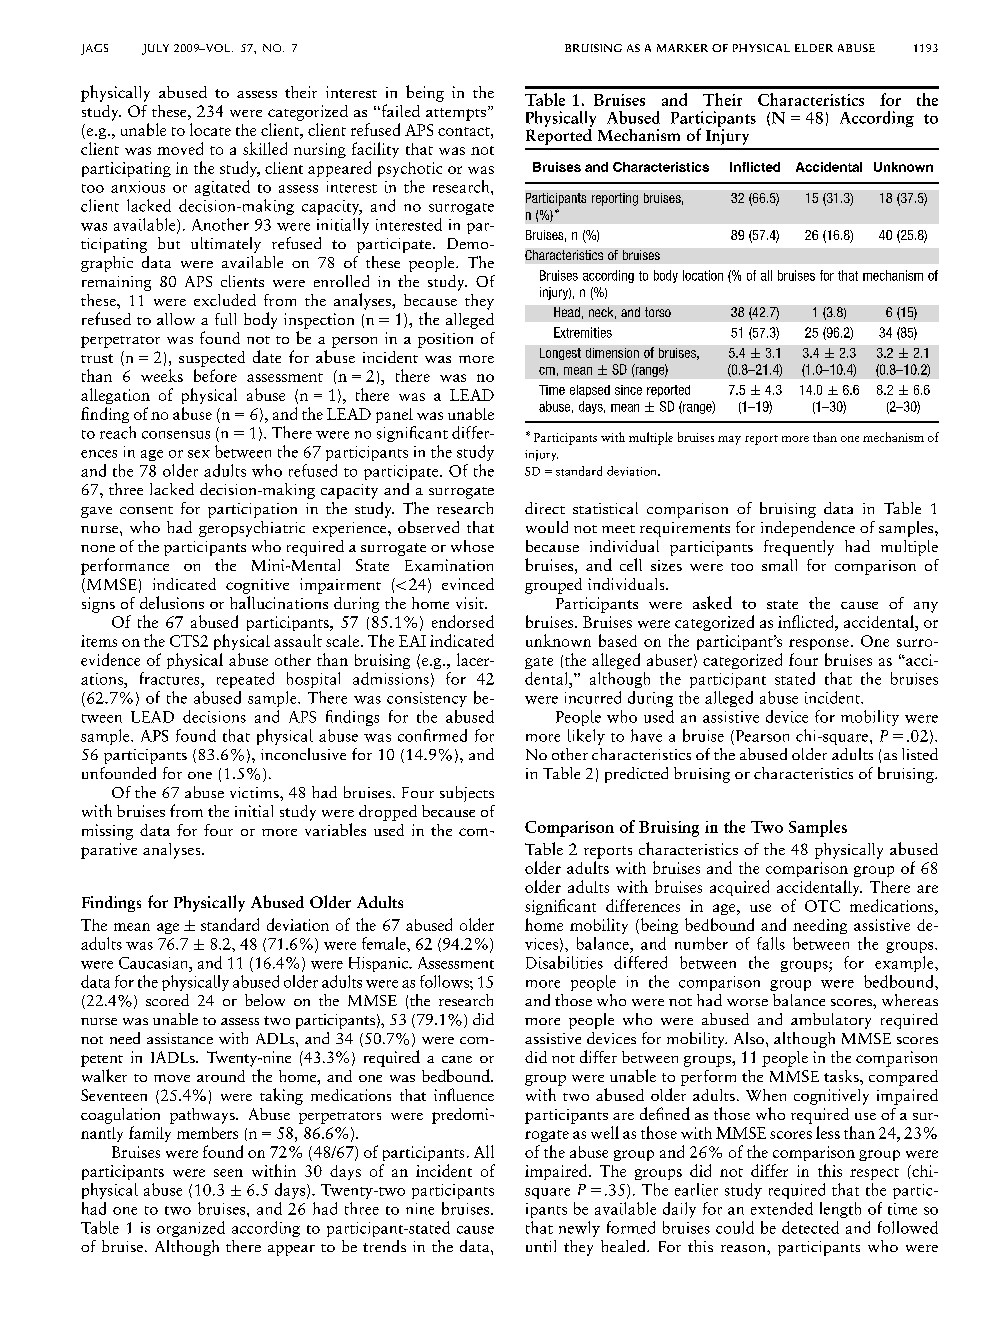 This document has width=1005, height=1321. Describe the element at coordinates (456, 114) in the document. I see `attempts` at that location.
